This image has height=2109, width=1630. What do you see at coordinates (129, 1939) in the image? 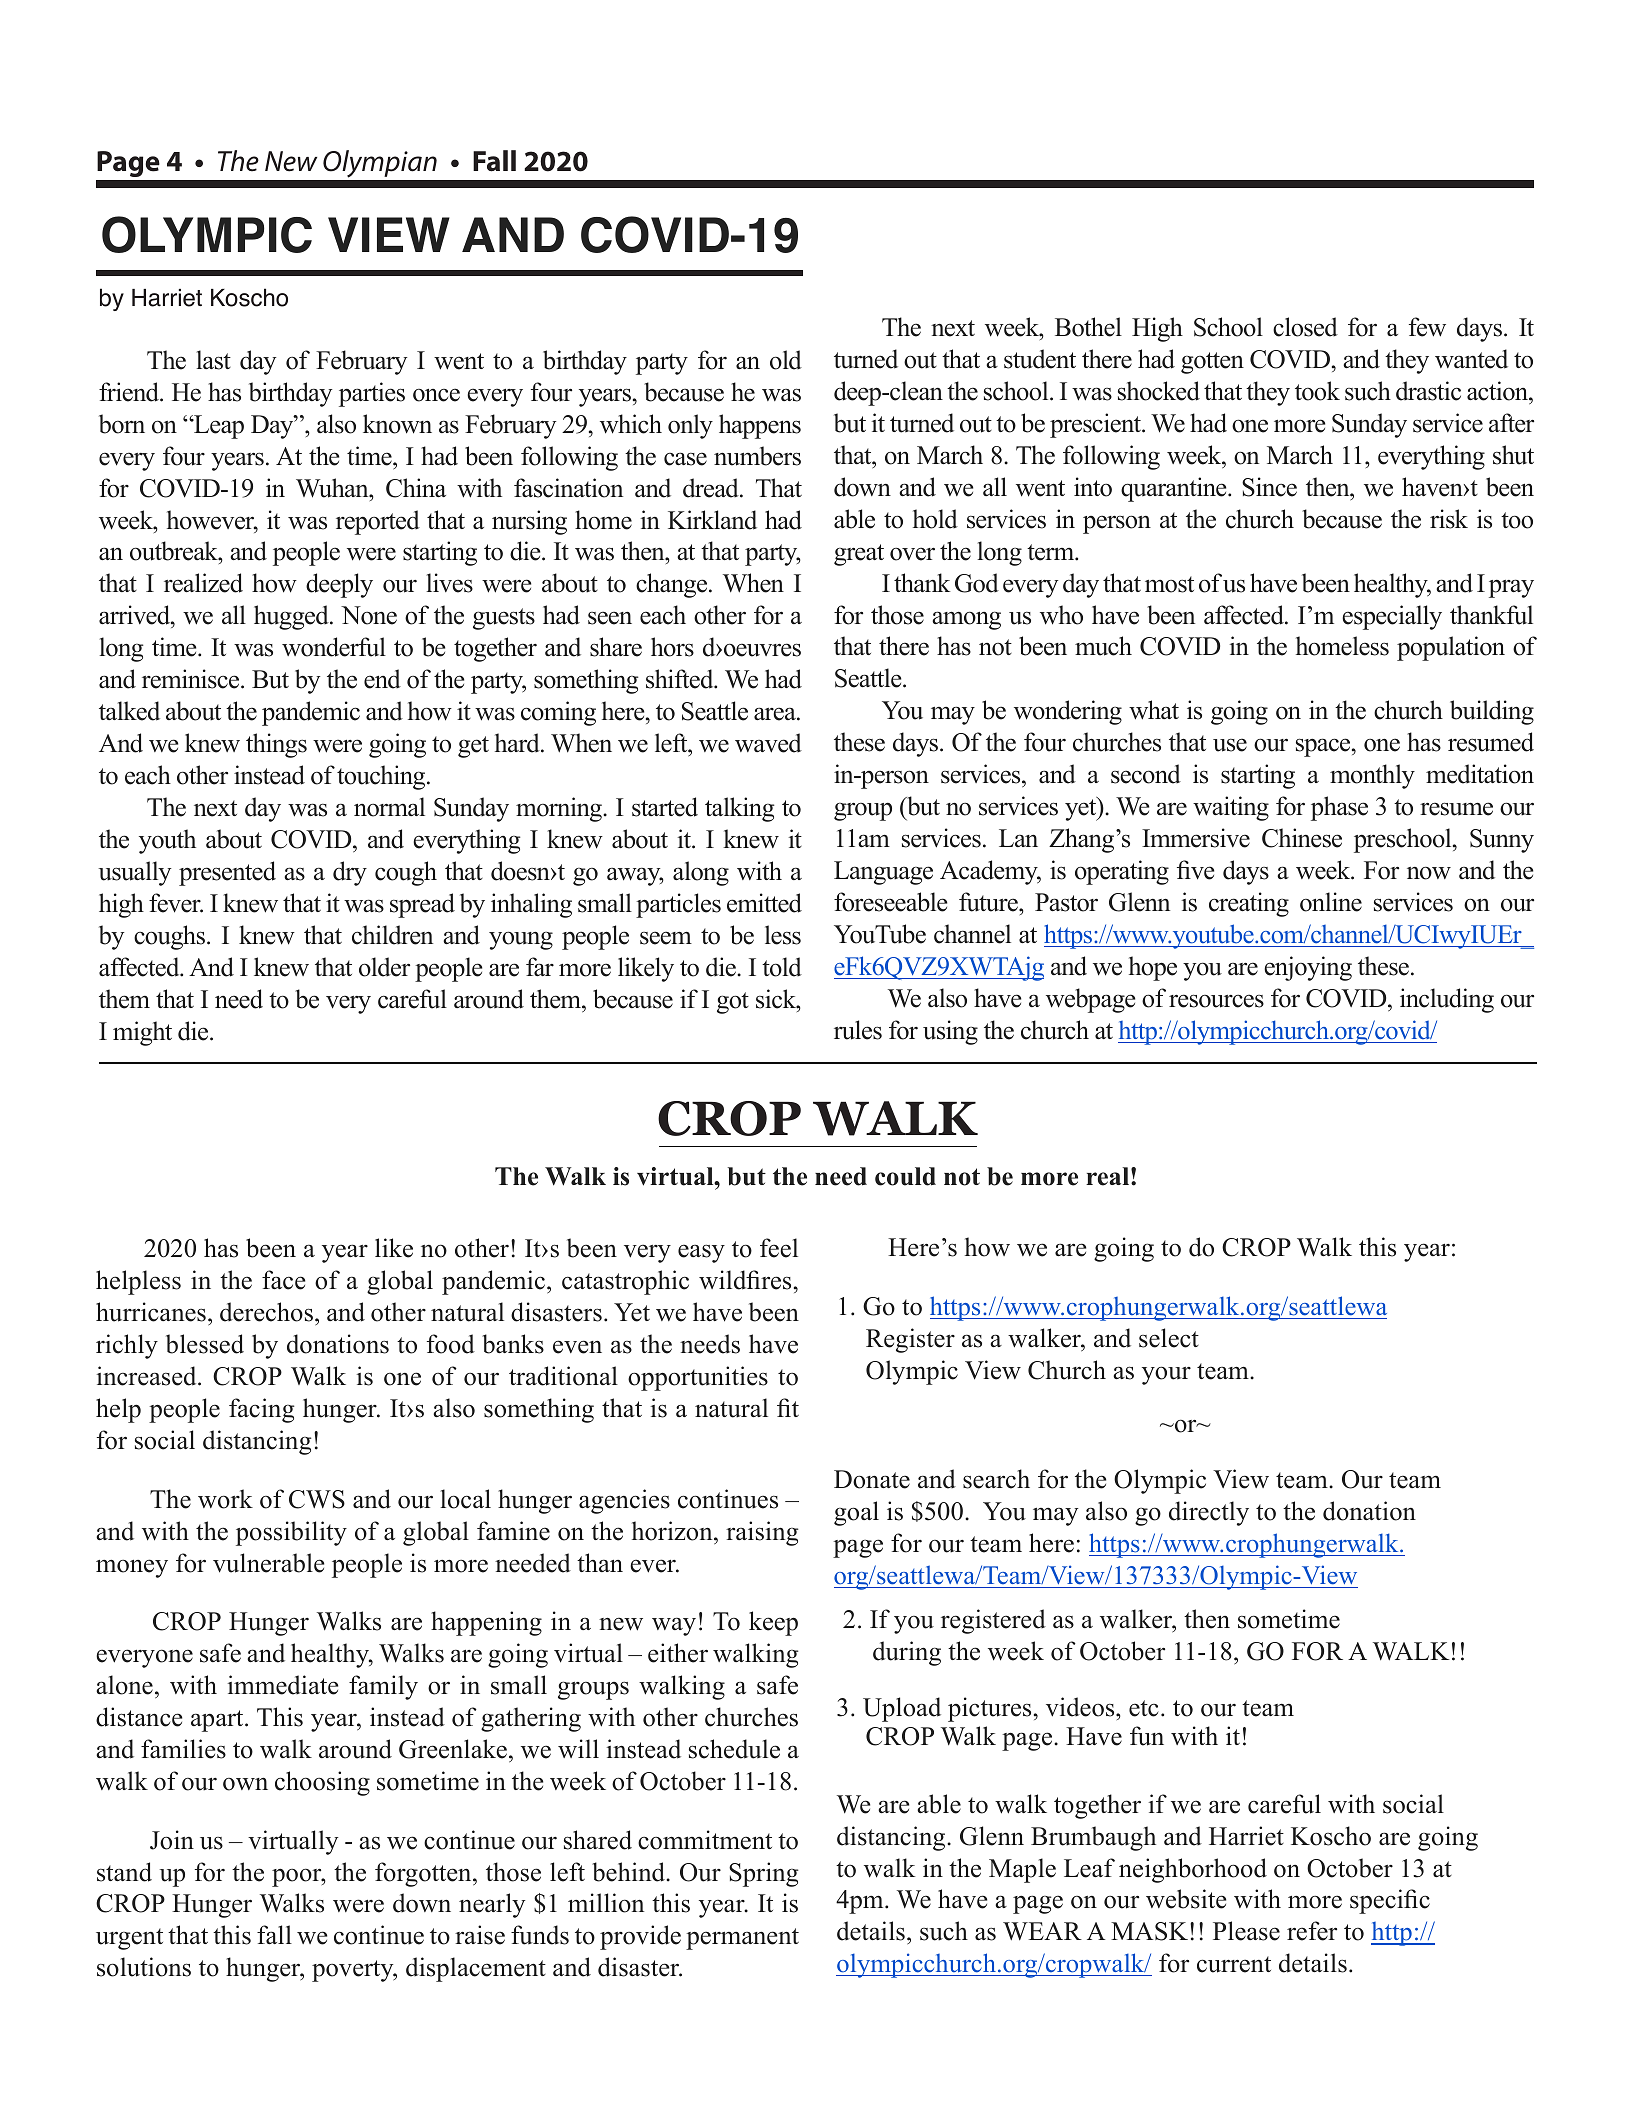
I see `urgent` at bounding box center [129, 1939].
